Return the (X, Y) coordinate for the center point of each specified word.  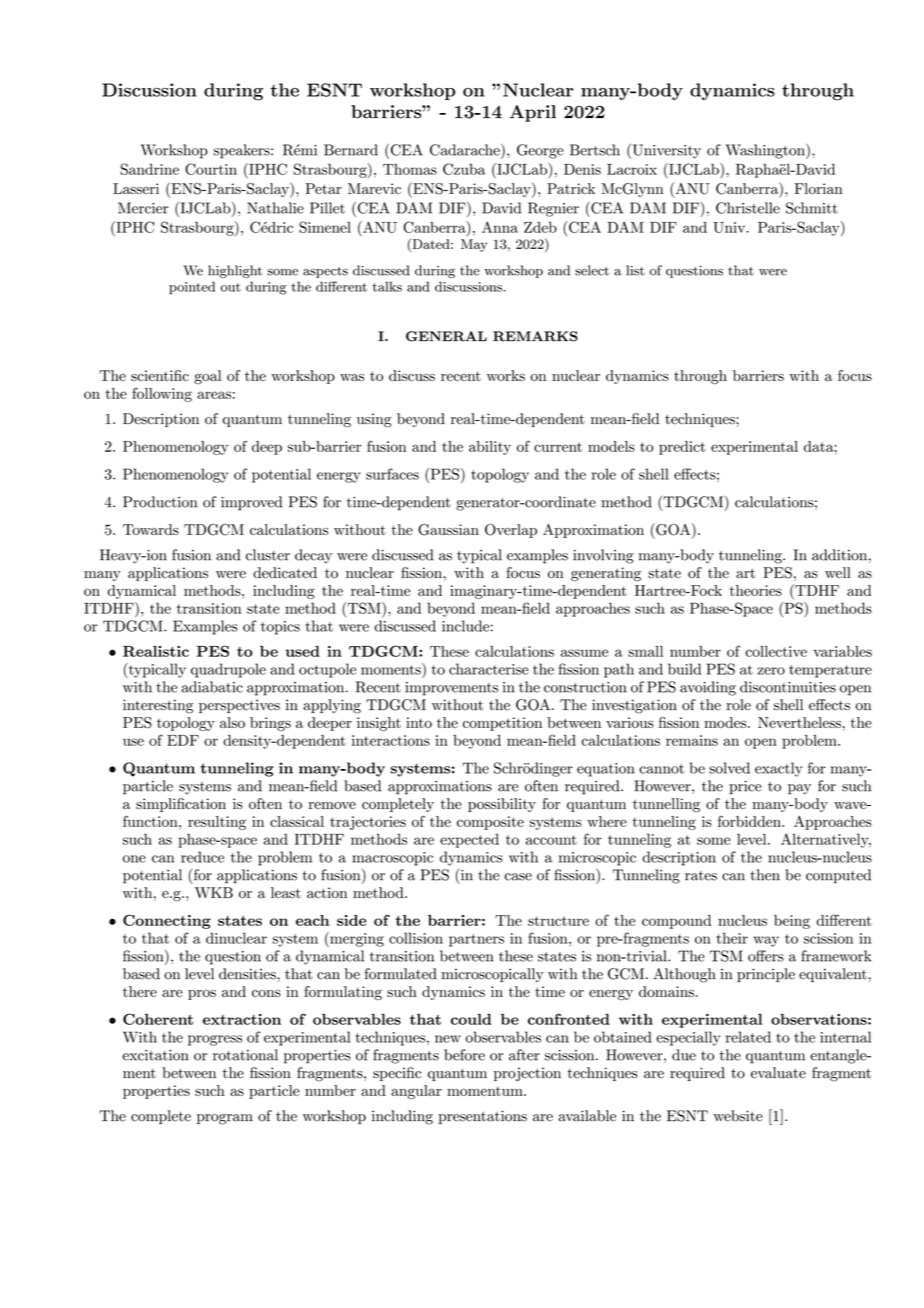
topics (280, 628)
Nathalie (275, 208)
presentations (483, 1117)
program (225, 1119)
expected (469, 840)
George (540, 151)
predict (682, 448)
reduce (202, 857)
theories (756, 590)
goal (207, 377)
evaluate (778, 1073)
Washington (766, 151)
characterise (488, 669)
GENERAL (446, 336)
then (765, 875)
